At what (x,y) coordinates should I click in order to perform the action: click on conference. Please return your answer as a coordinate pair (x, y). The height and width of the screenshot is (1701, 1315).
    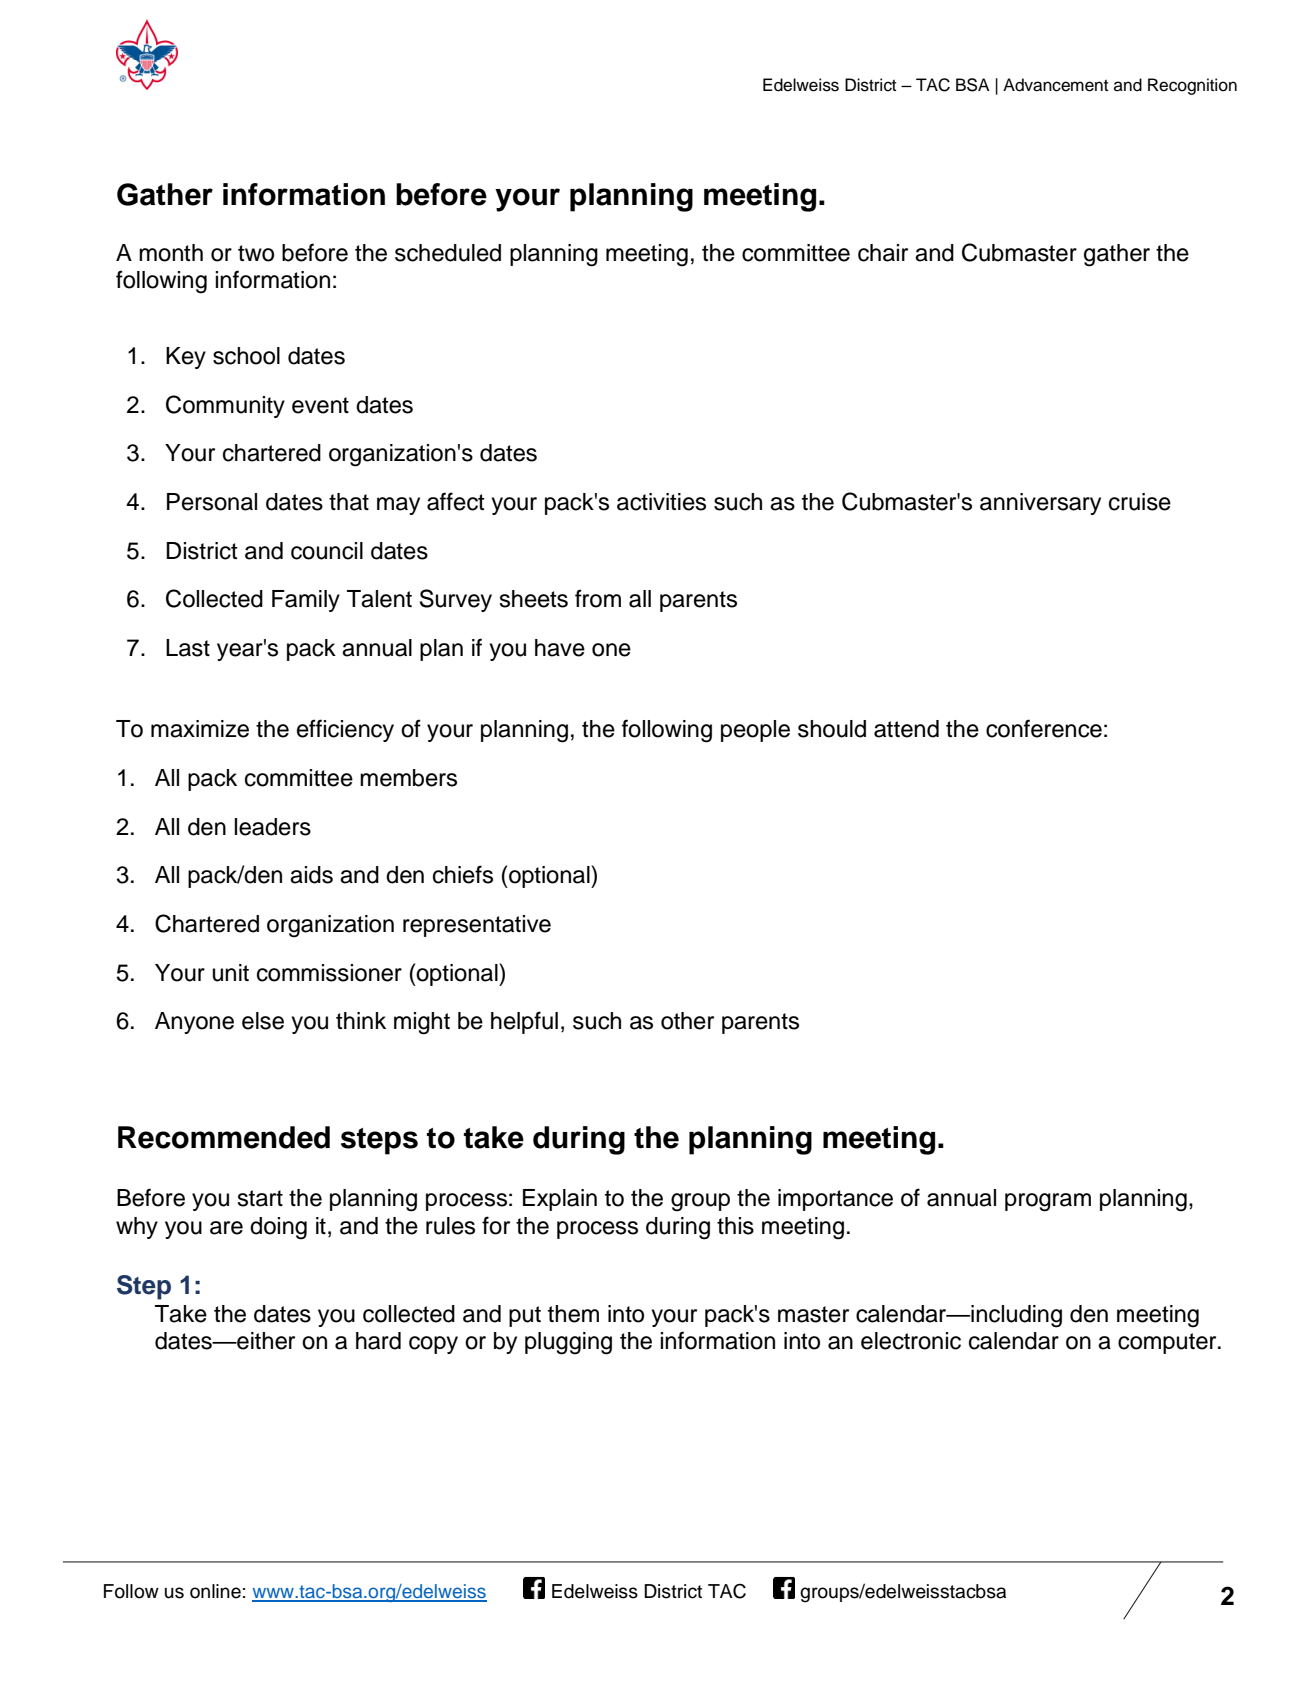
    Looking at the image, I should click on (1044, 728).
